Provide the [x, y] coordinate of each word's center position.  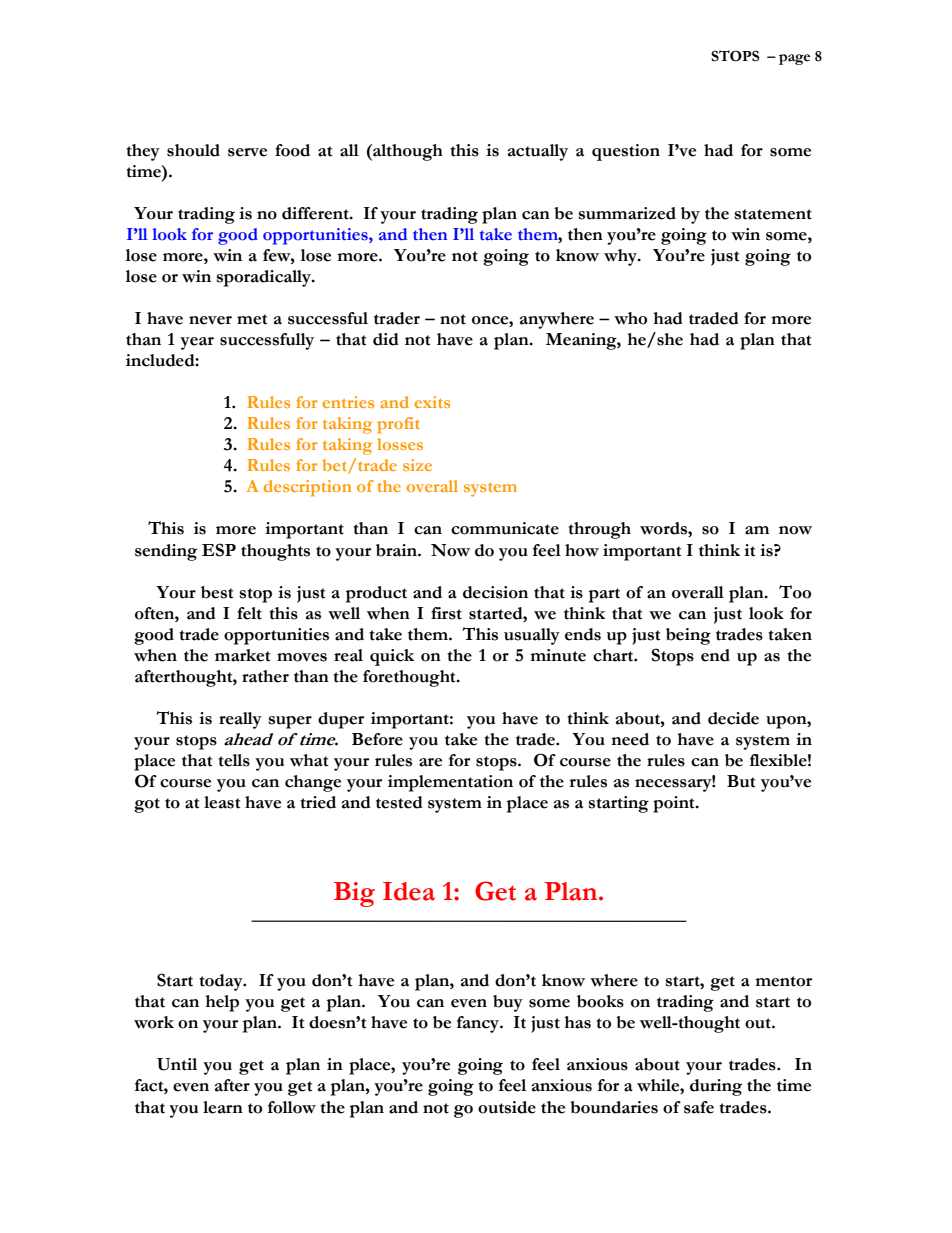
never [210, 320]
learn [223, 1107]
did [386, 339]
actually [538, 152]
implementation [450, 783]
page [794, 59]
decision [495, 592]
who [630, 318]
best [217, 592]
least [222, 802]
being [688, 636]
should [193, 150]
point [675, 804]
